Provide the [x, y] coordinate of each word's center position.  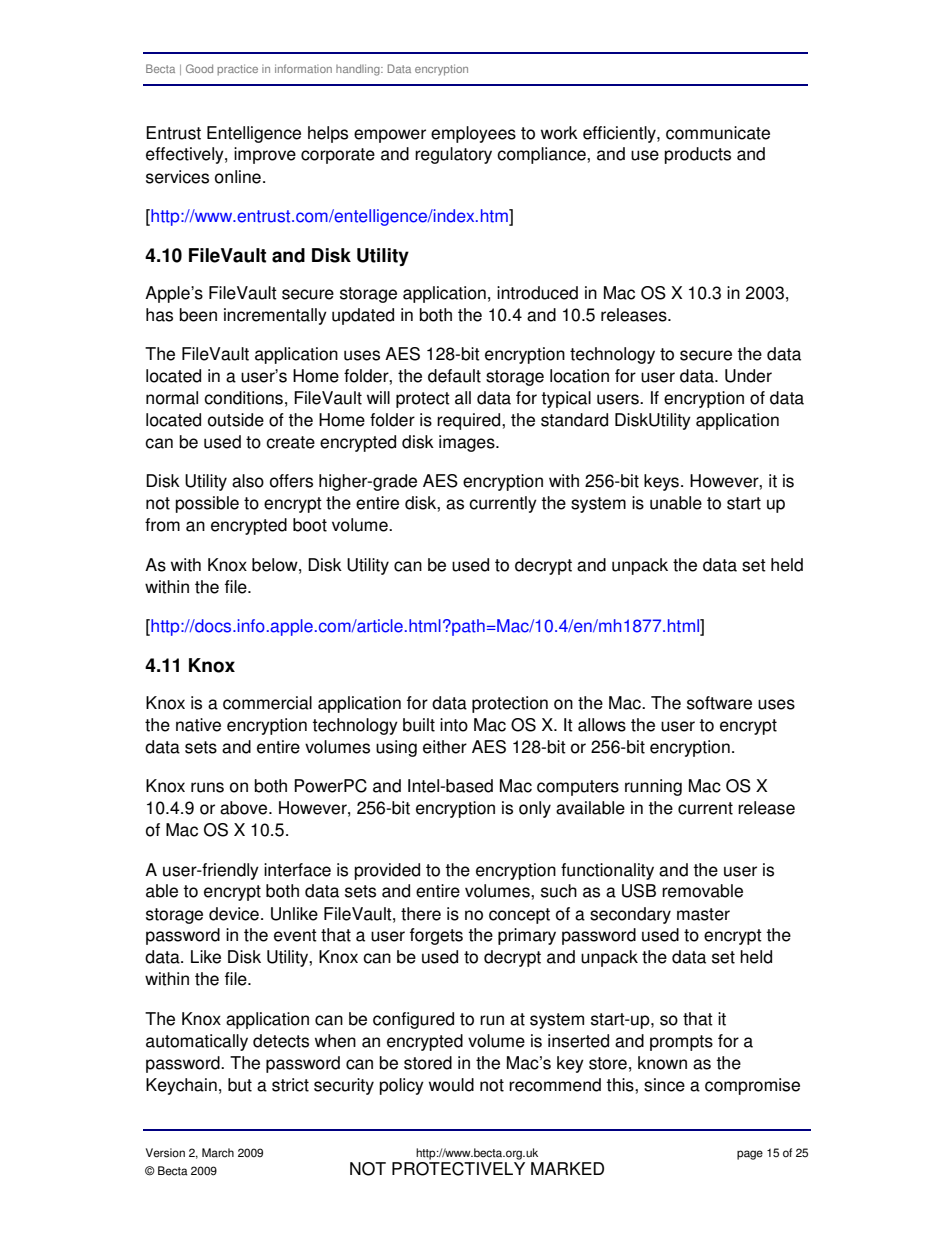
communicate [718, 133]
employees [473, 134]
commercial [267, 703]
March [218, 1153]
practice [237, 69]
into [454, 725]
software [719, 703]
